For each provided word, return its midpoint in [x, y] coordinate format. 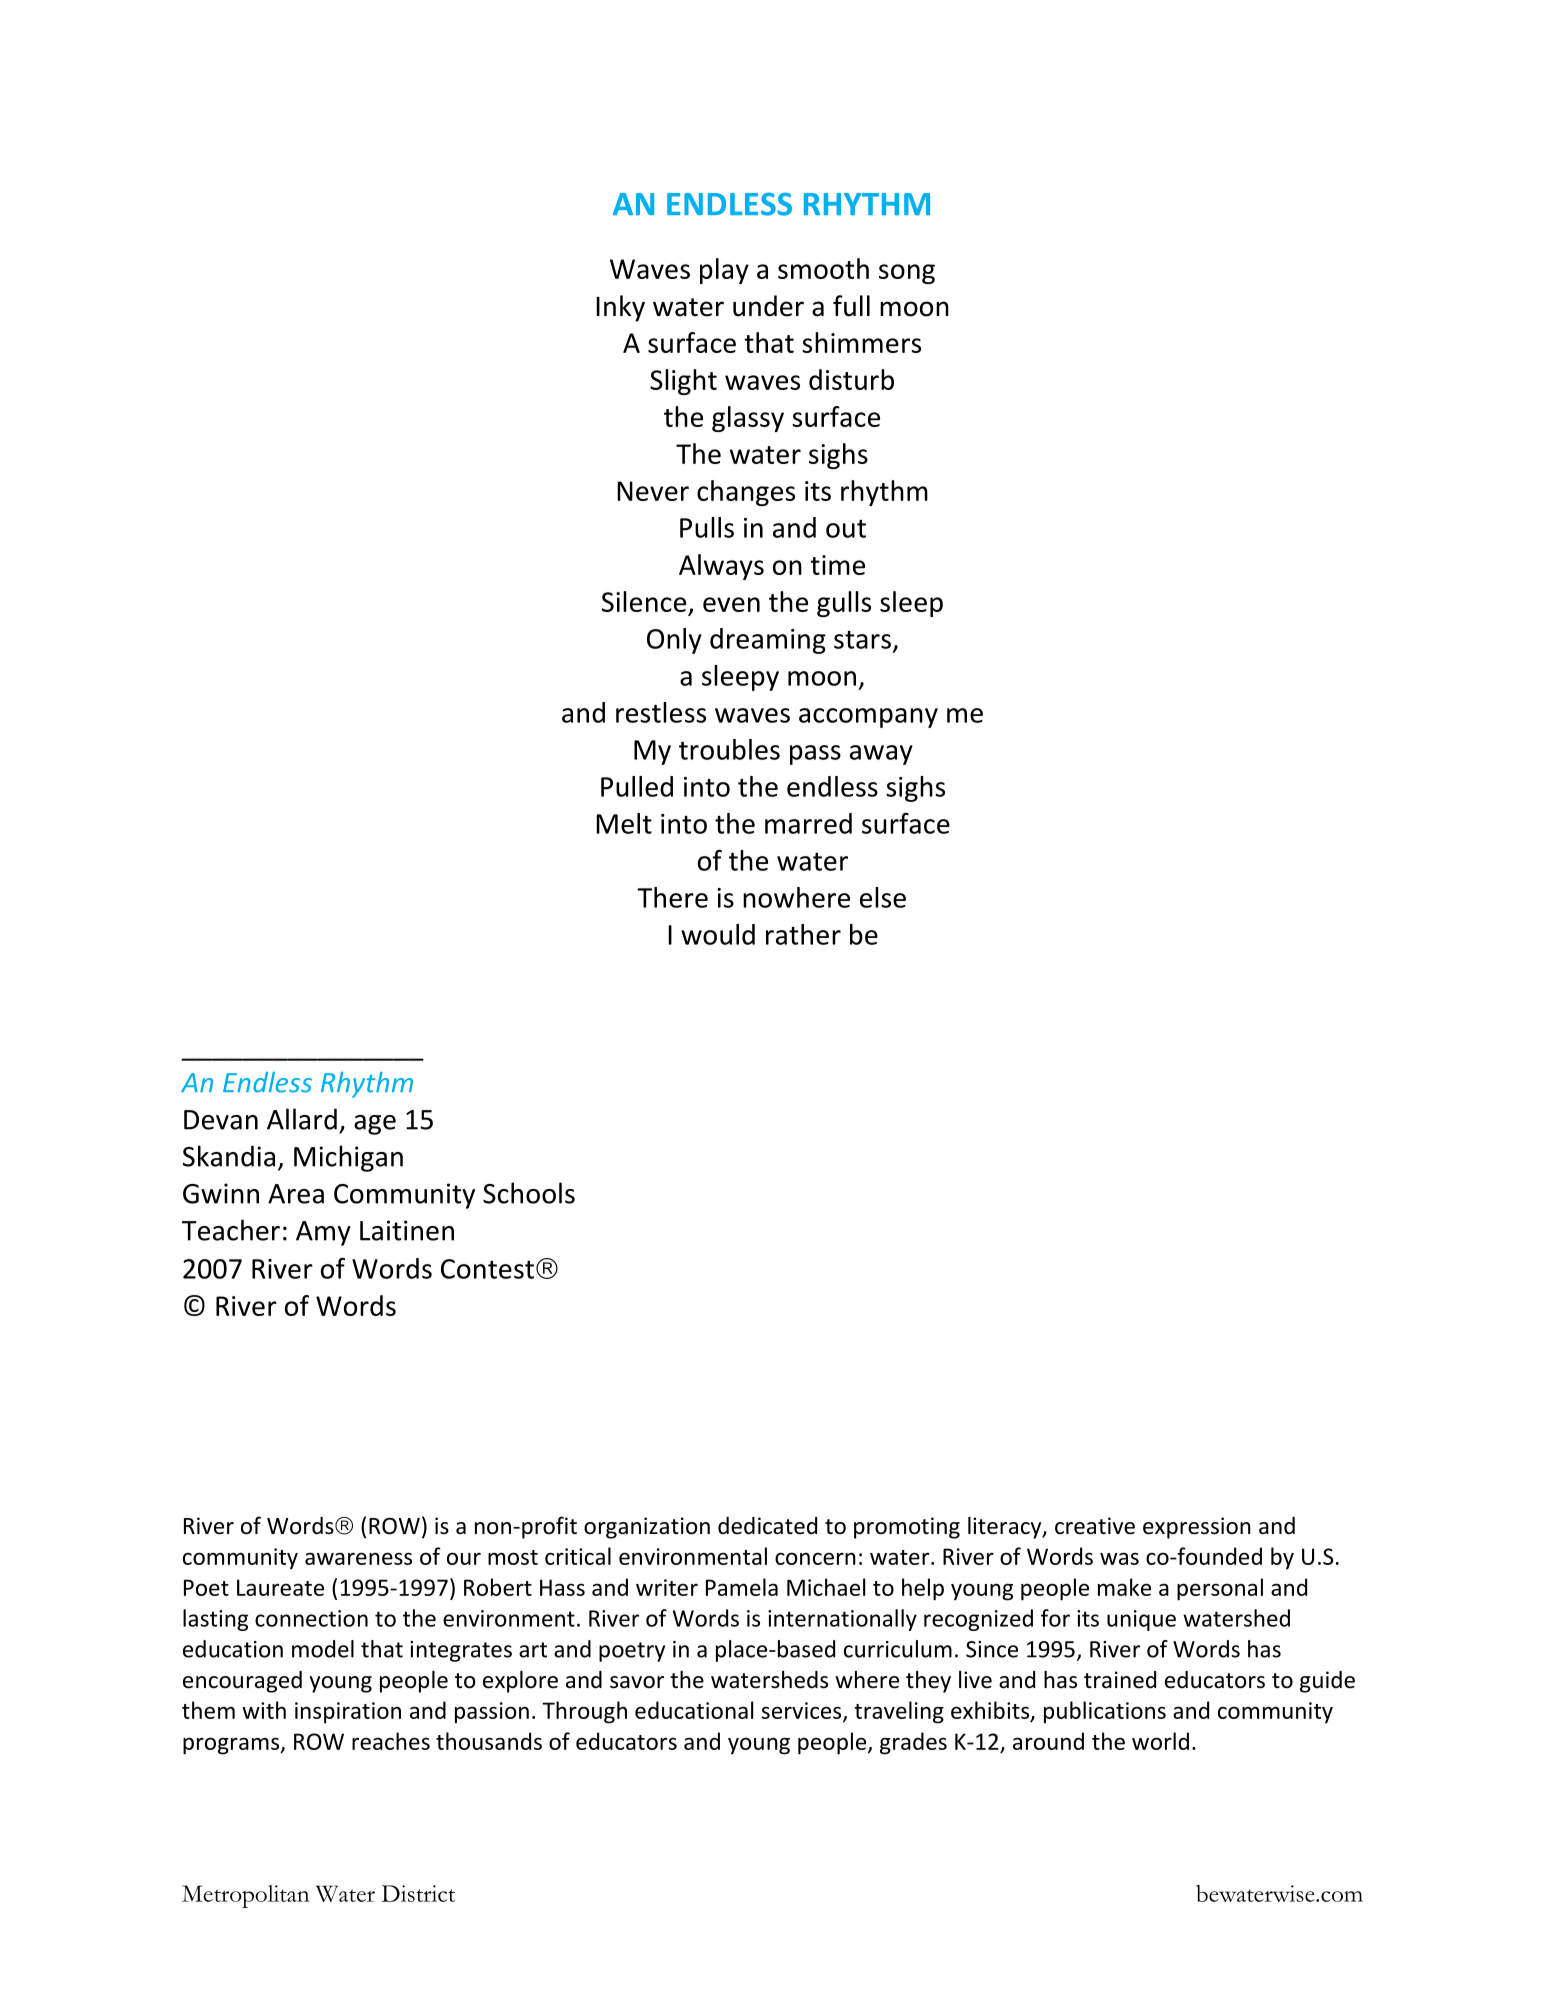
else [883, 897]
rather [803, 934]
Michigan [348, 1158]
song [907, 274]
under [768, 306]
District [418, 1893]
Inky [620, 308]
